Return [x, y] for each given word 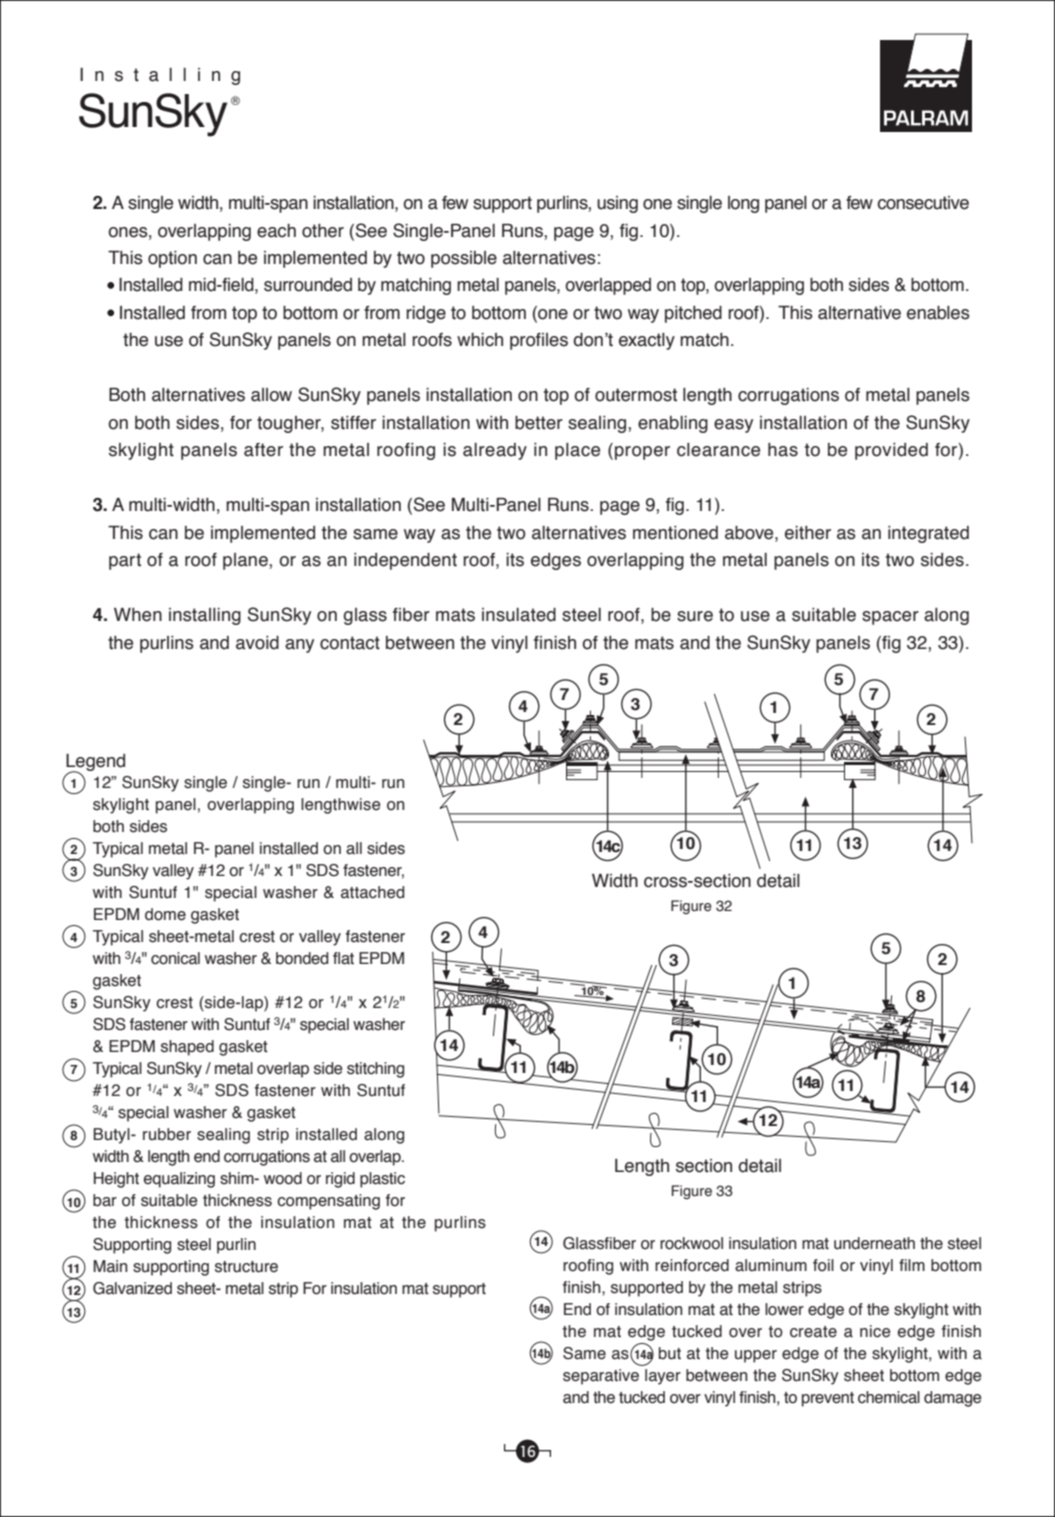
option [172, 259]
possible [464, 259]
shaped [187, 1048]
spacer [890, 618]
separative [601, 1377]
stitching [375, 1070]
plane [246, 561]
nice [875, 1331]
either [808, 533]
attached [372, 892]
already [495, 451]
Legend [95, 763]
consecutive [923, 203]
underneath [874, 1243]
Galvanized [132, 1288]
